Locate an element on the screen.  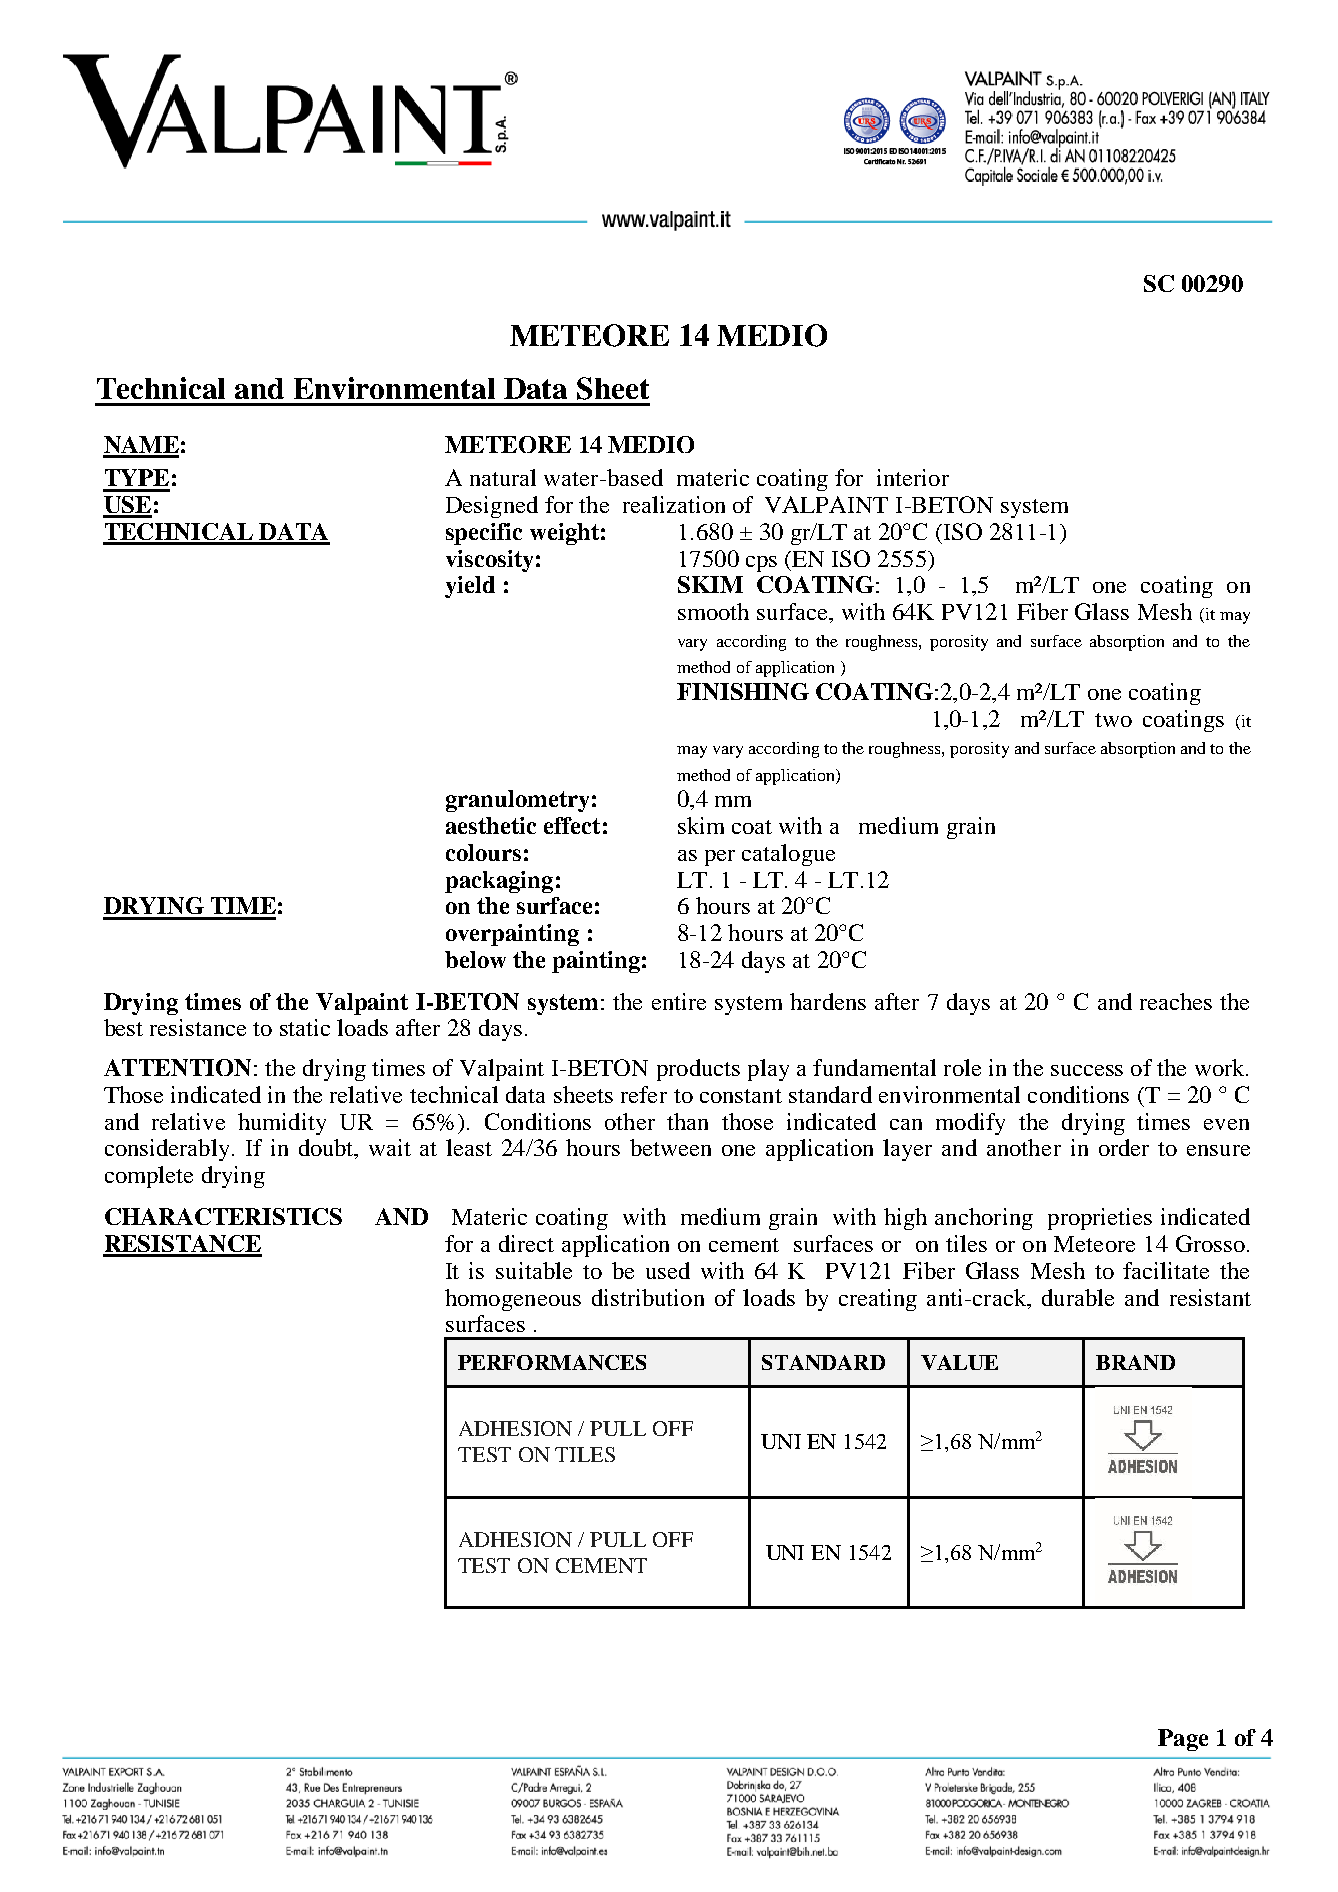
reaches is located at coordinates (1176, 1001).
